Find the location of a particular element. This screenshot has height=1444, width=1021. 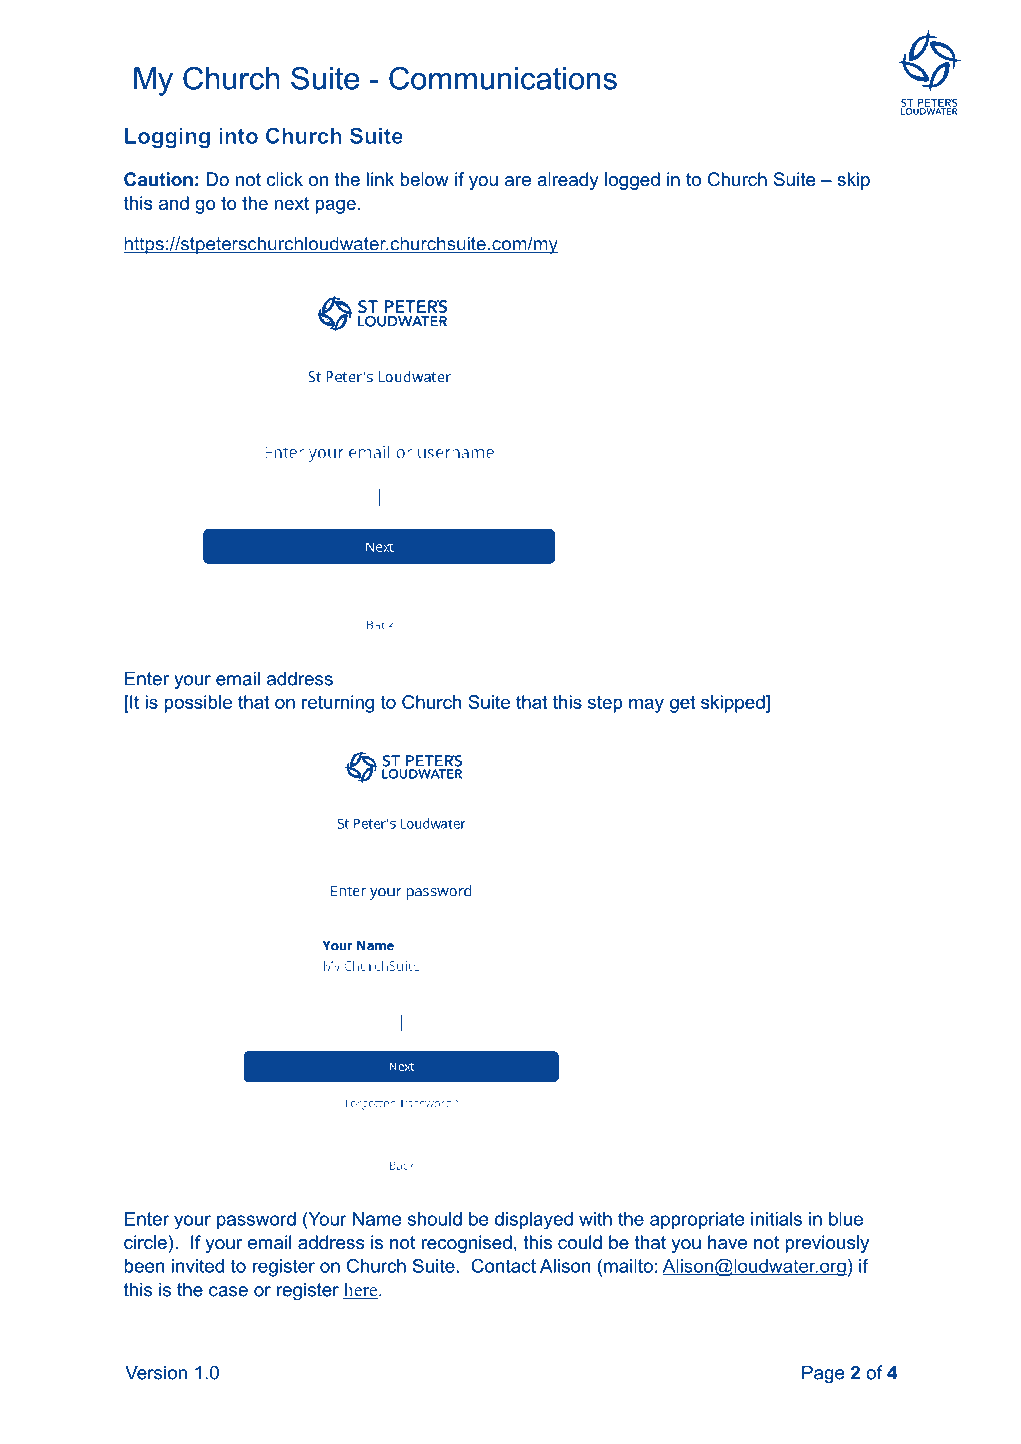

step is located at coordinates (605, 704).
